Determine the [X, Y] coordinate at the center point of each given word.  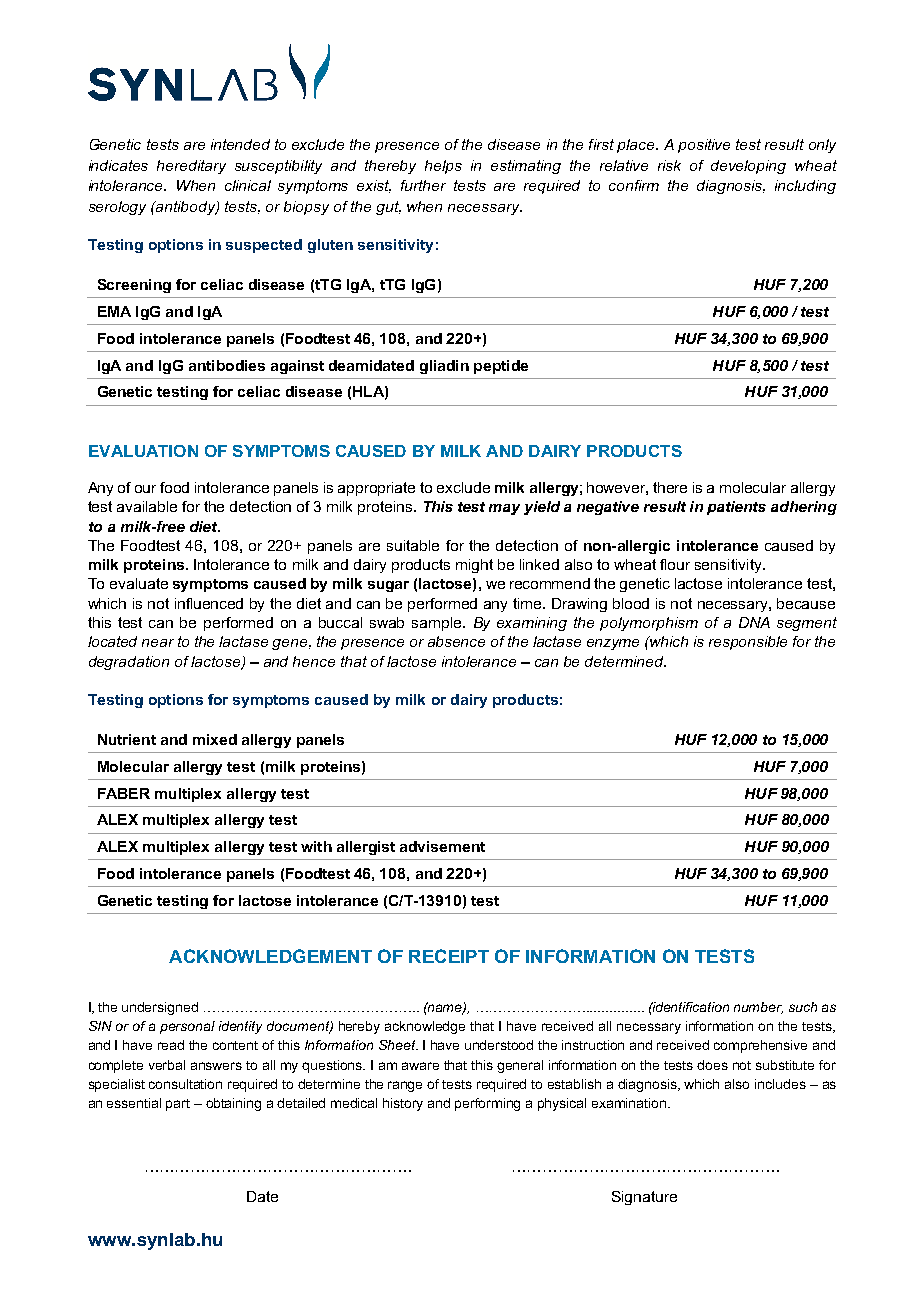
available [147, 506]
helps [443, 167]
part [178, 1105]
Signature [644, 1198]
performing [487, 1104]
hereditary [191, 167]
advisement [442, 846]
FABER [124, 793]
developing [748, 167]
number [758, 1008]
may [504, 509]
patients [736, 508]
